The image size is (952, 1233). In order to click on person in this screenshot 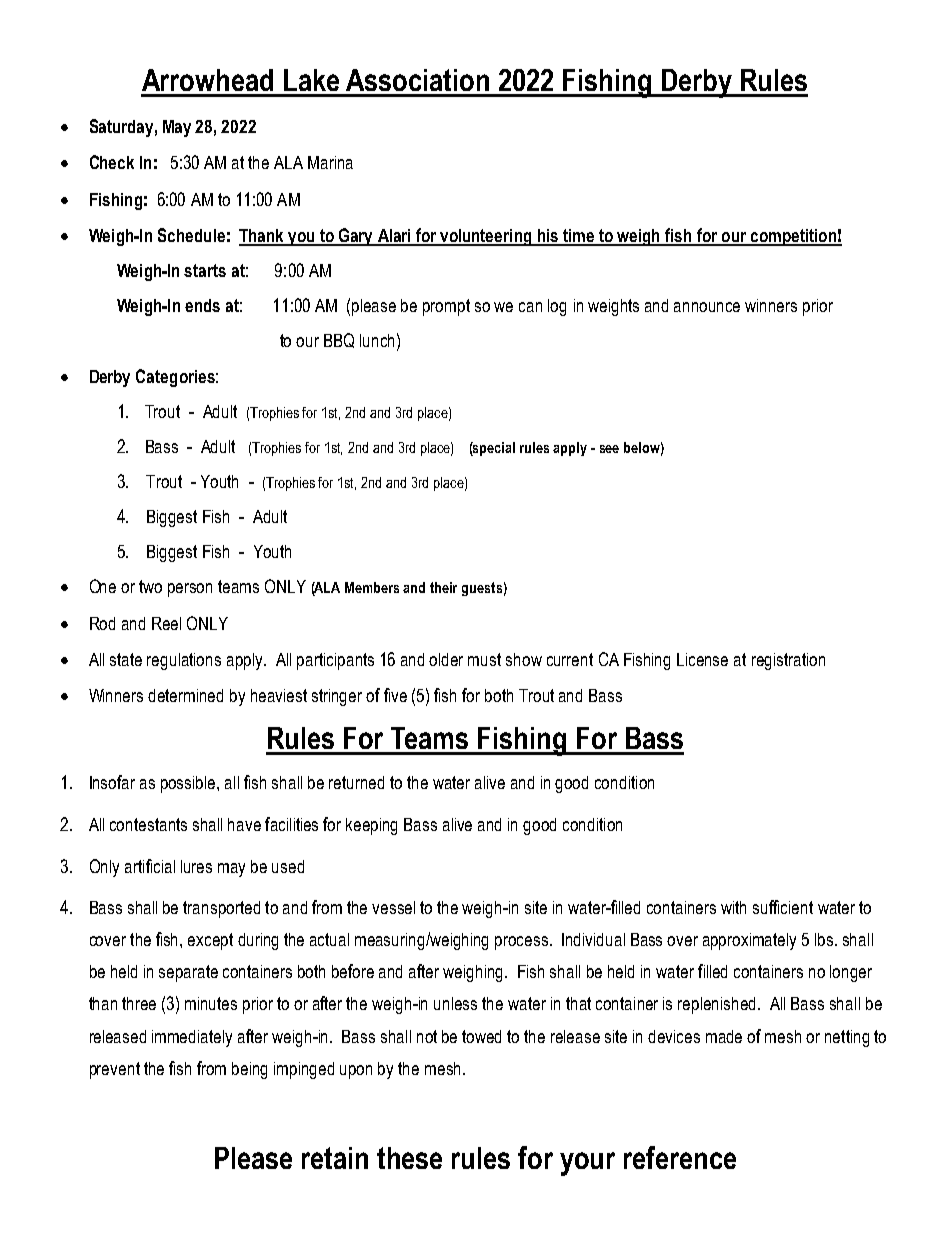, I will do `click(190, 590)`.
